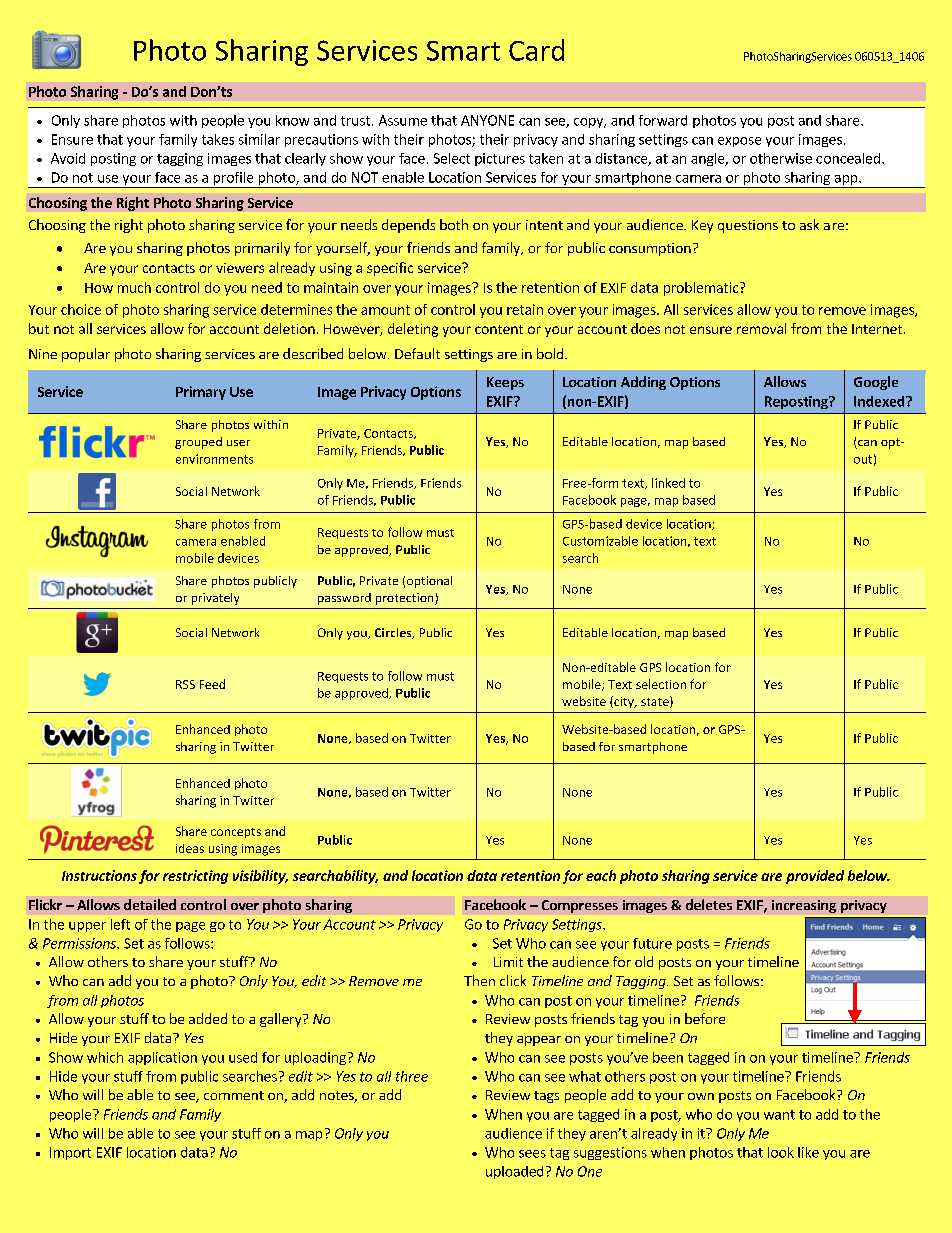 The height and width of the screenshot is (1233, 952). I want to click on expose, so click(739, 142).
